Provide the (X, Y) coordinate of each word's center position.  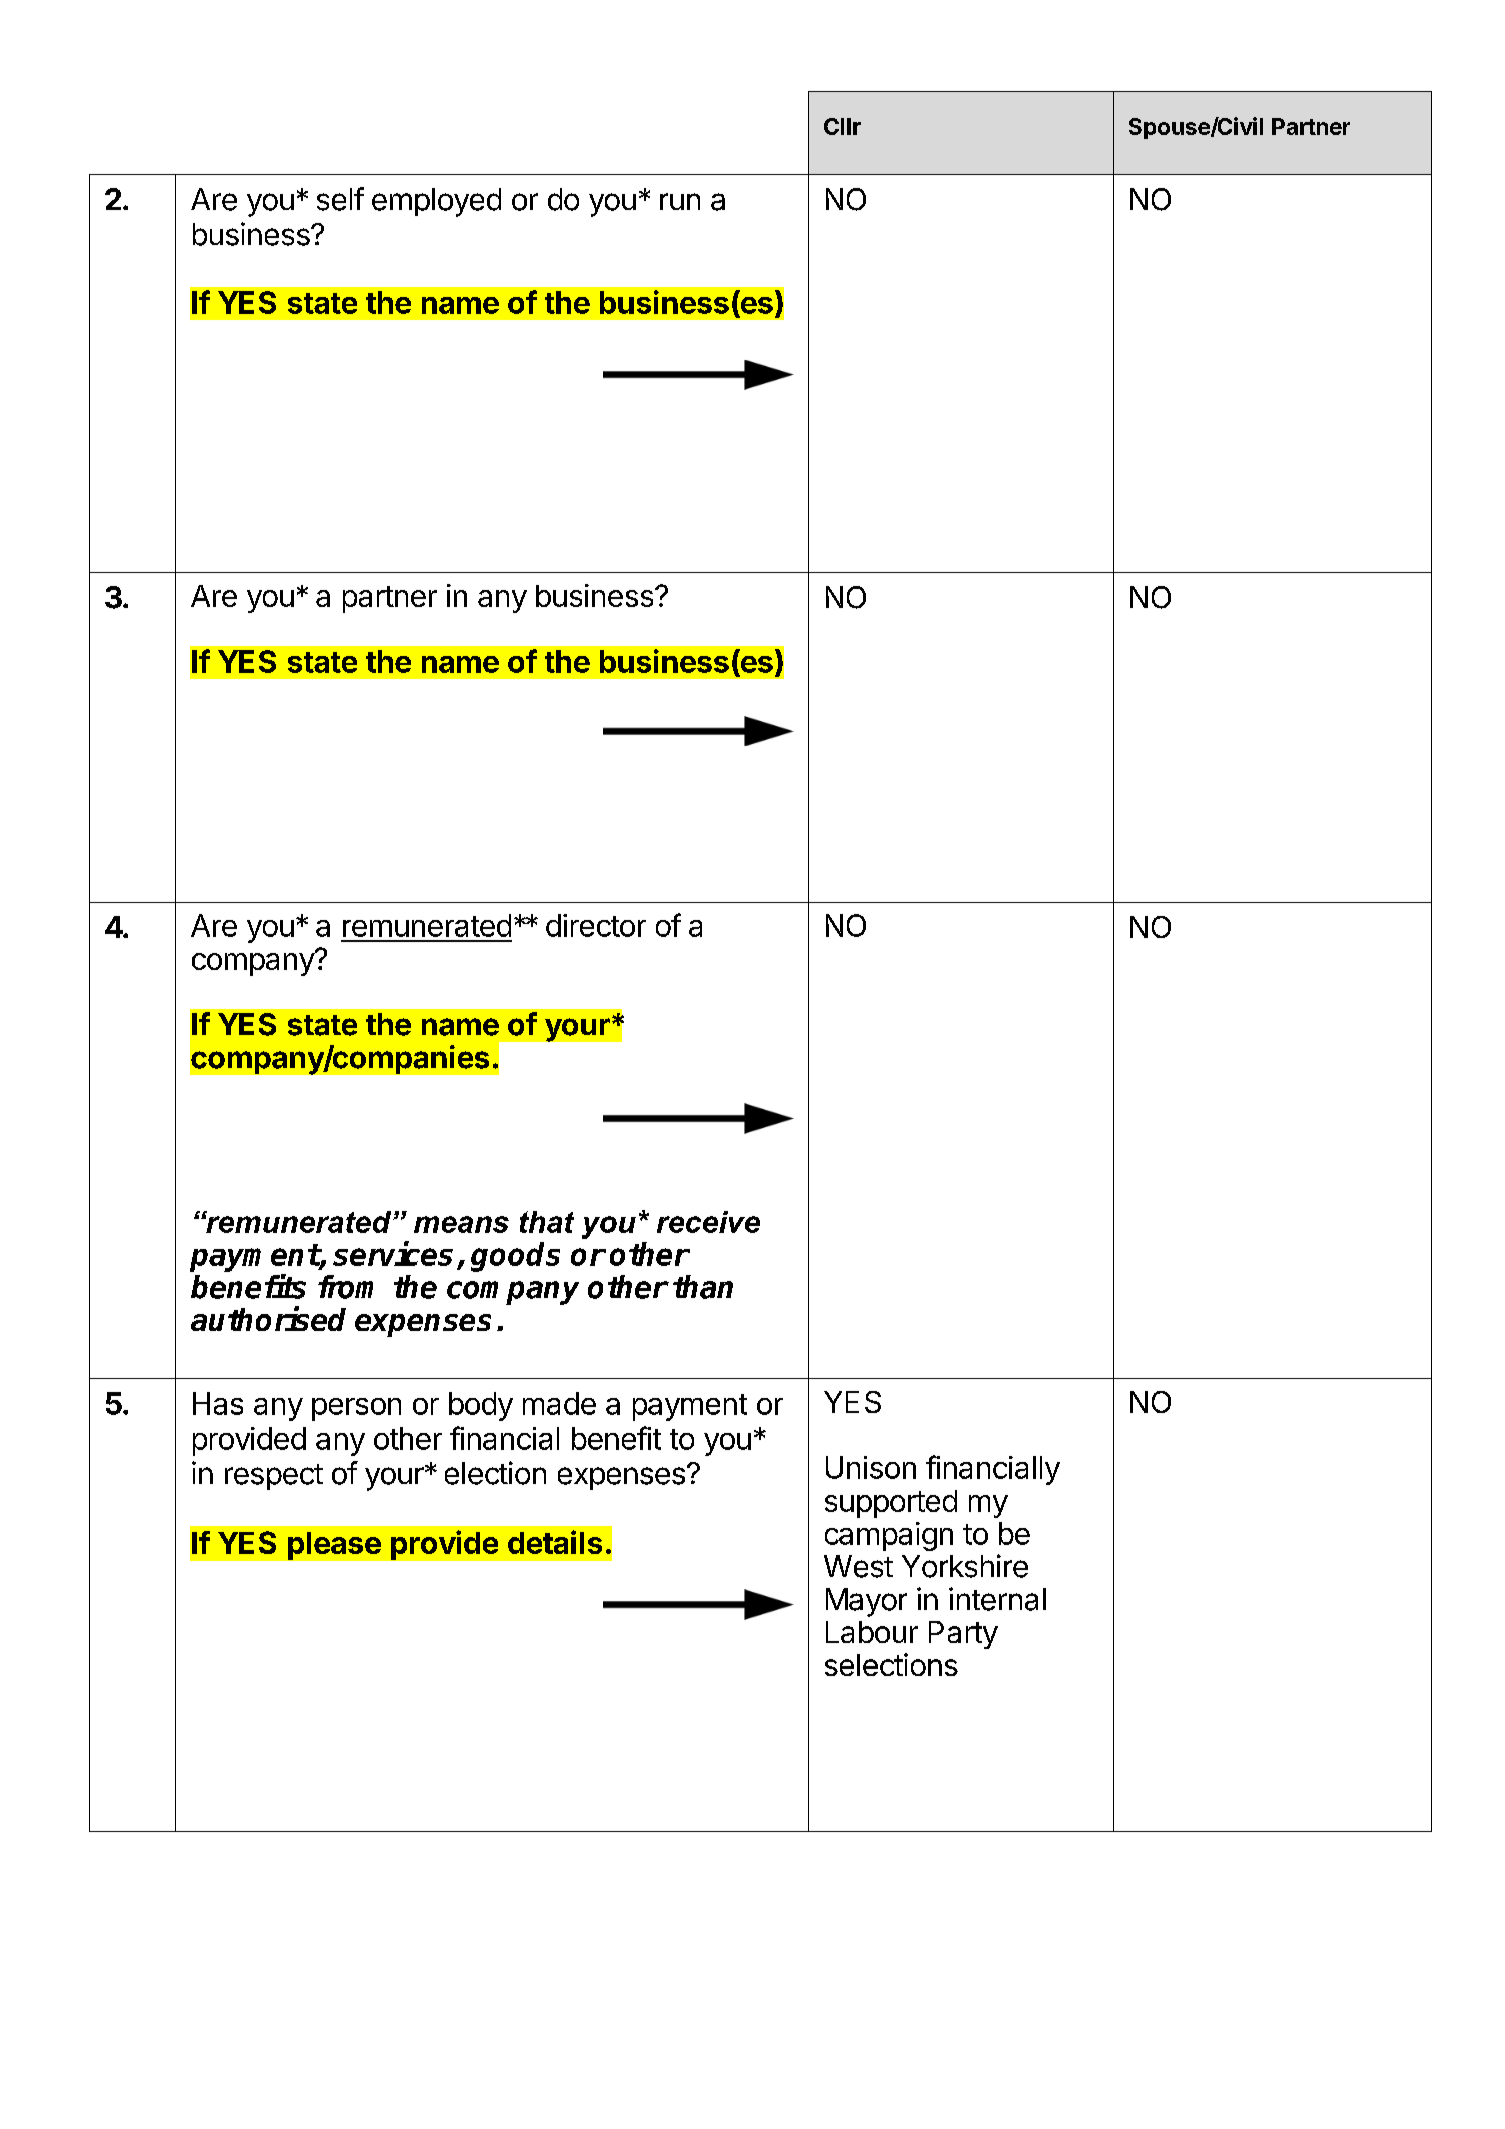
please (334, 1546)
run (680, 201)
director (596, 925)
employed (436, 202)
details (555, 1542)
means (461, 1224)
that (547, 1222)
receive (708, 1222)
